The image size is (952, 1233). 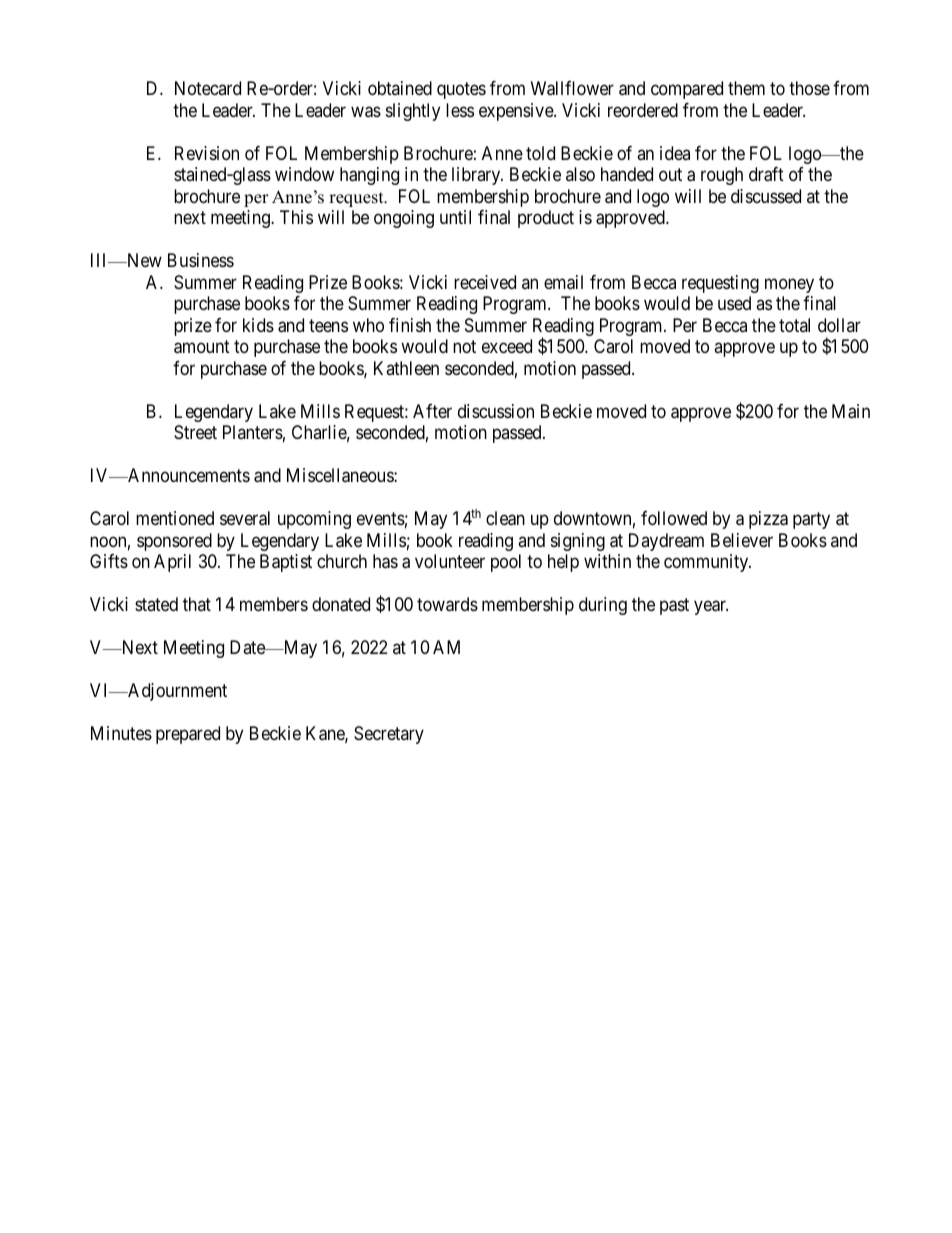 What do you see at coordinates (188, 735) in the screenshot?
I see `prepared` at bounding box center [188, 735].
